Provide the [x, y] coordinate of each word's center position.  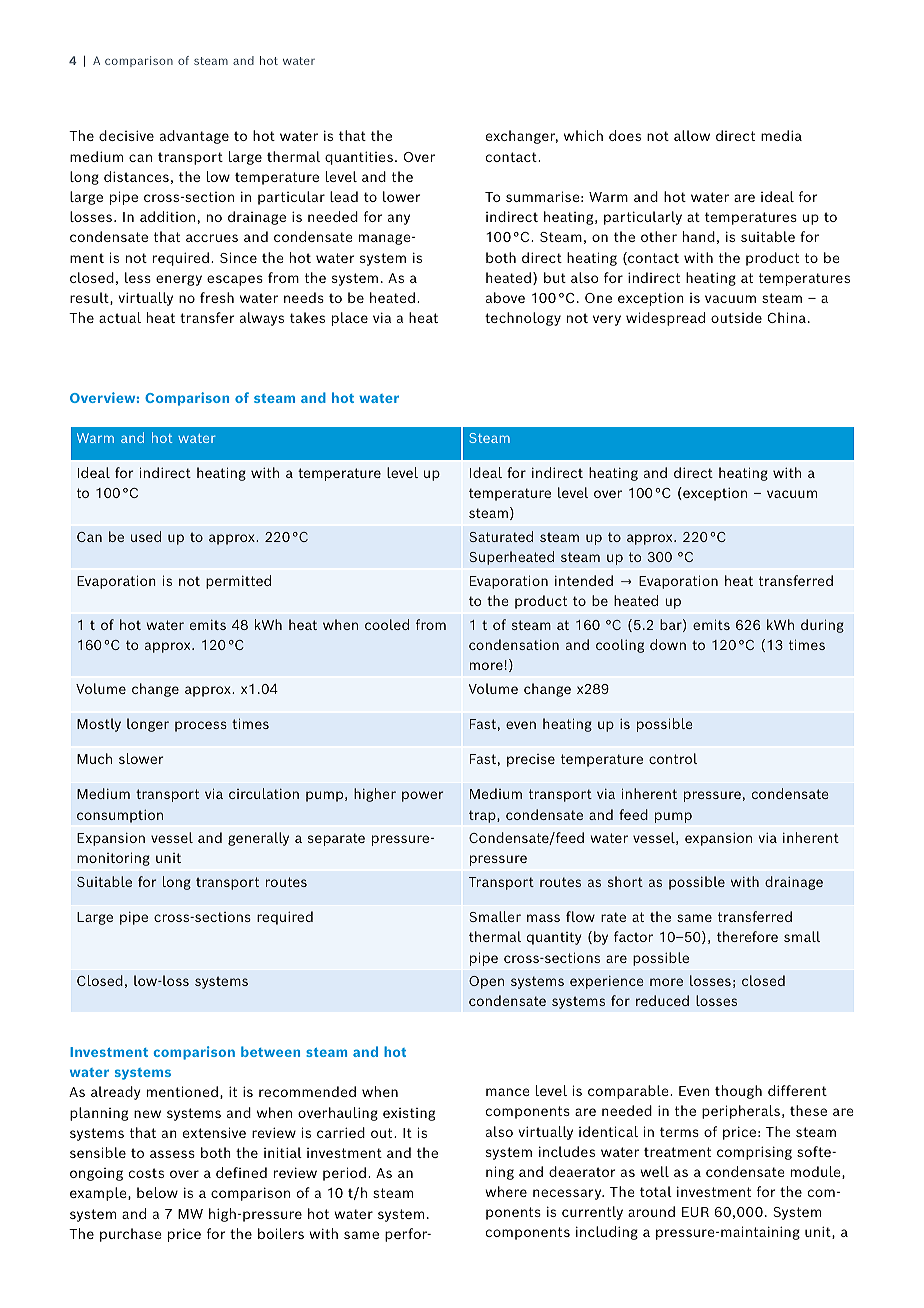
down [668, 644]
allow [692, 135]
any [399, 219]
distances [136, 176]
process [201, 726]
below [157, 1192]
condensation [514, 644]
